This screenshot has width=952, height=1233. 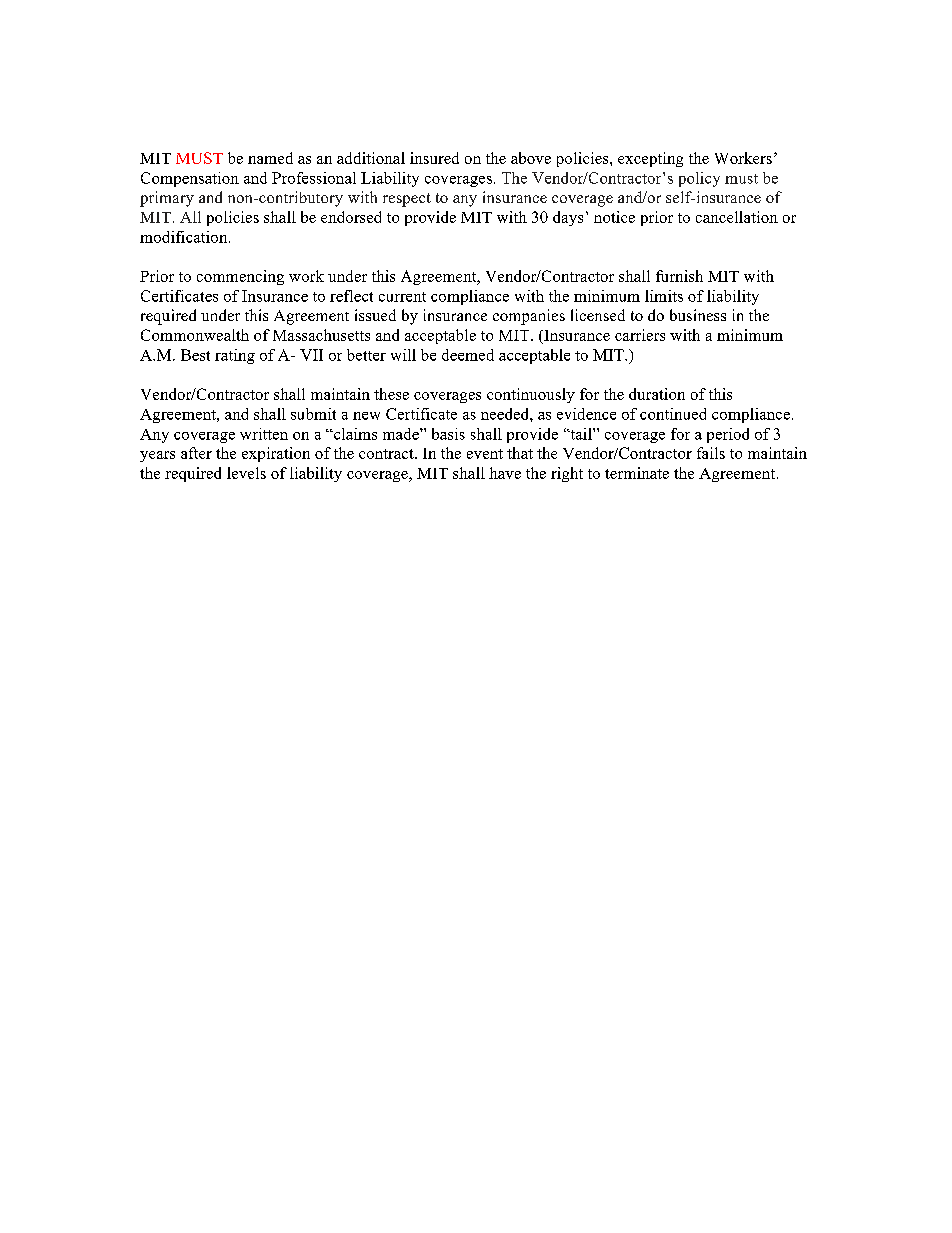 What do you see at coordinates (657, 394) in the screenshot?
I see `duration` at bounding box center [657, 394].
